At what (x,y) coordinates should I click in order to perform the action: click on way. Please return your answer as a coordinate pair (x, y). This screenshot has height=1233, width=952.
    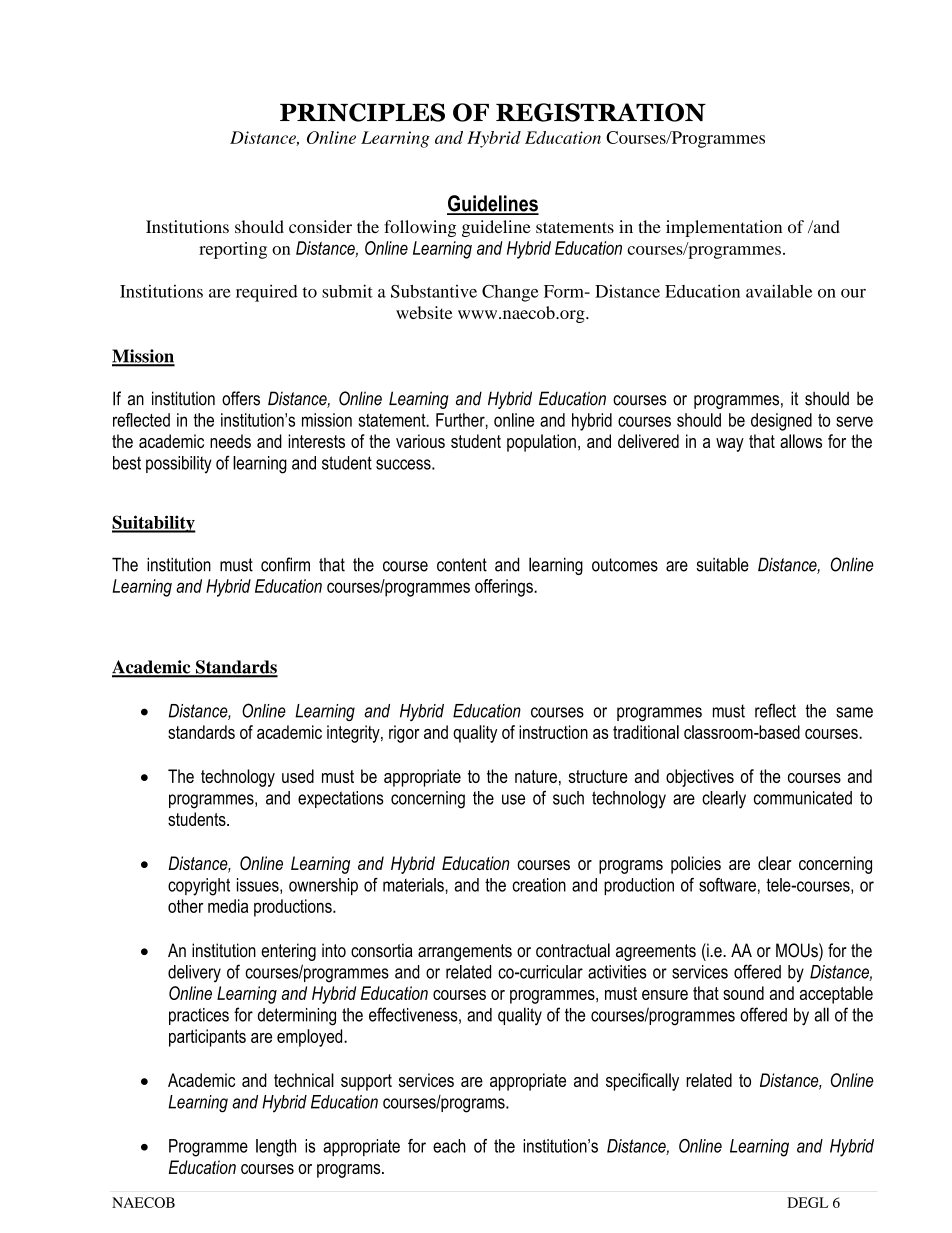
    Looking at the image, I should click on (730, 445).
